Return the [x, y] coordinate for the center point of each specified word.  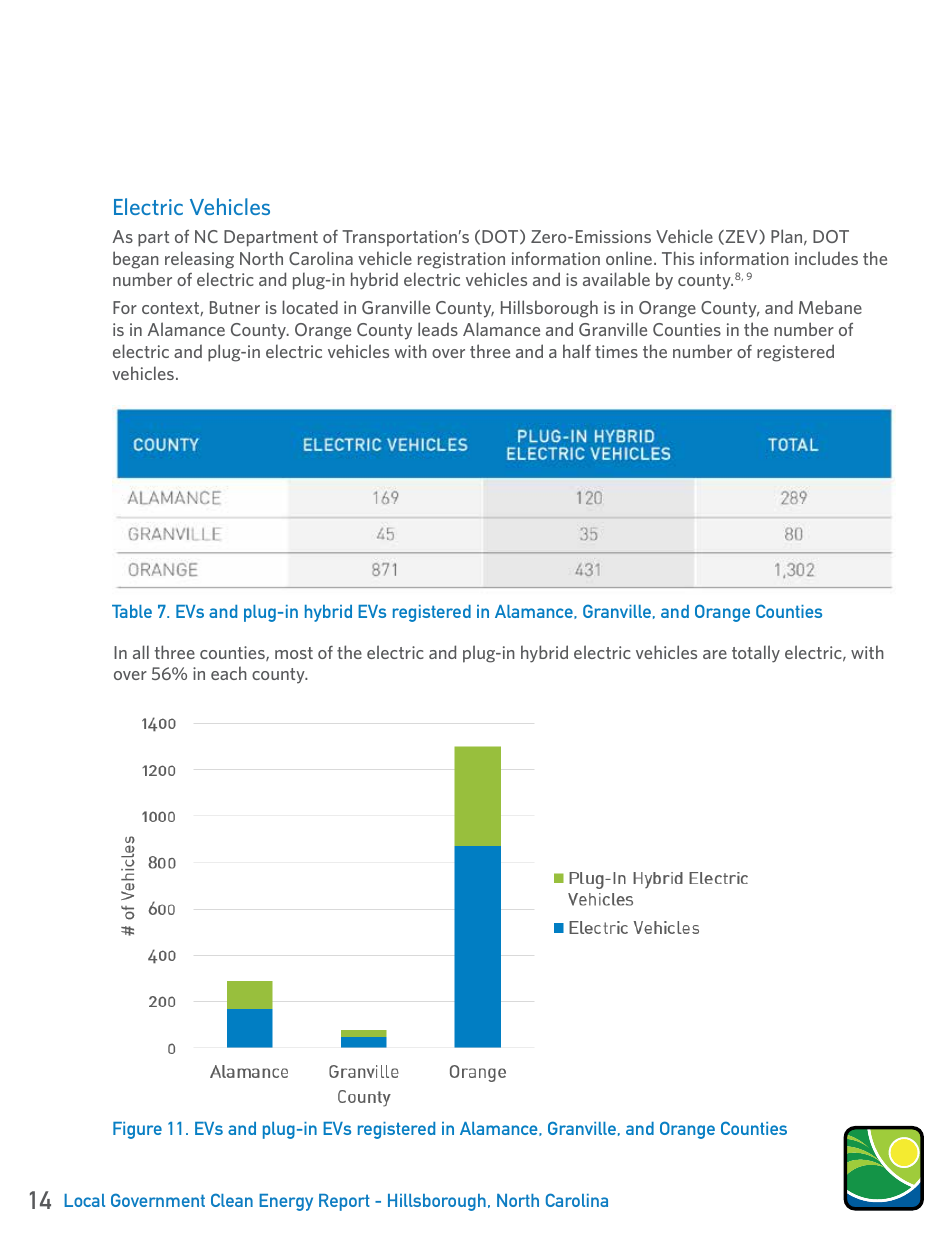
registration [461, 260]
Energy [286, 1202]
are [715, 654]
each [229, 673]
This [678, 258]
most [294, 653]
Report [344, 1202]
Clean [232, 1200]
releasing [199, 260]
